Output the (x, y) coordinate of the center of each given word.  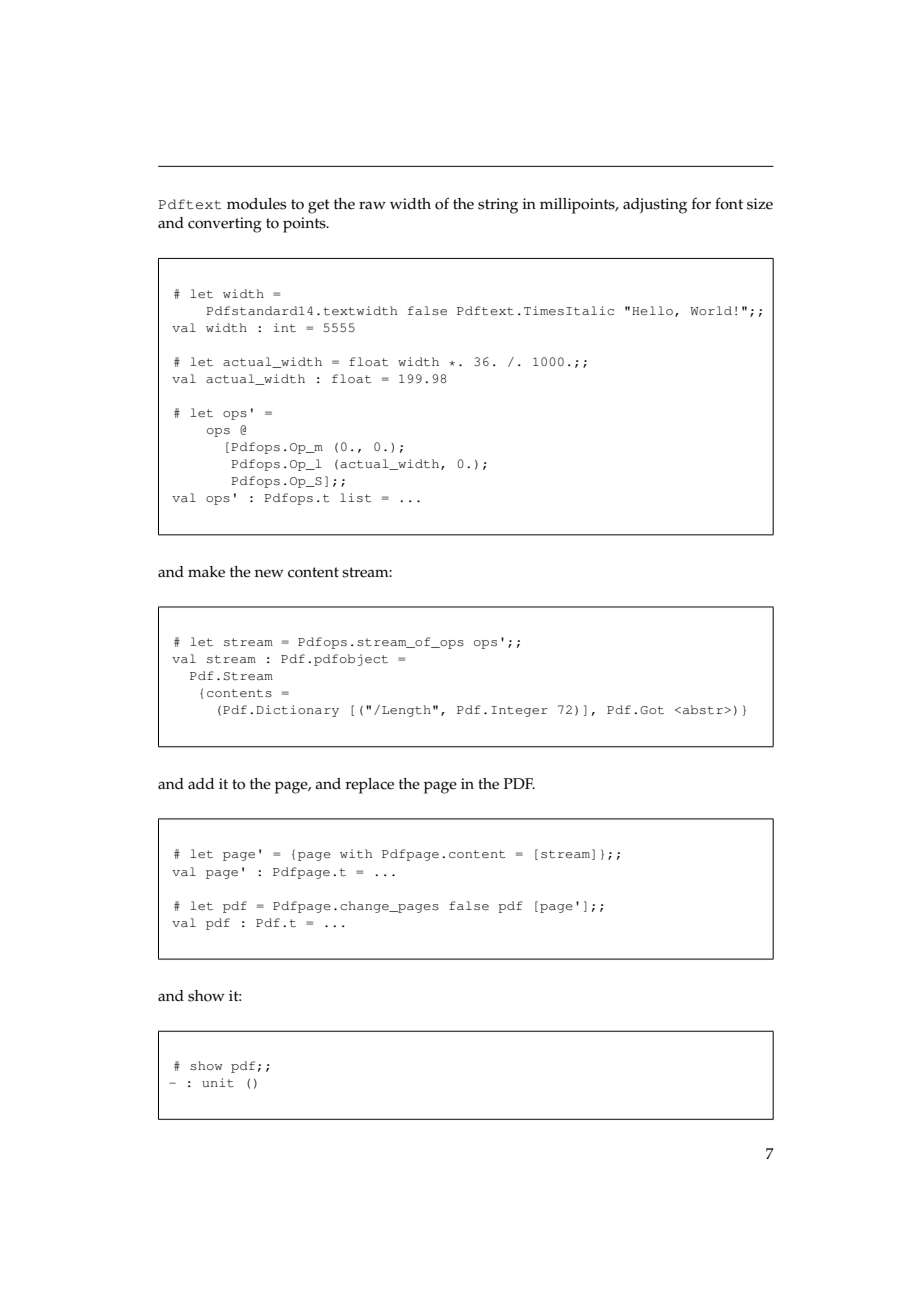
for (701, 204)
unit (218, 1082)
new (269, 573)
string (498, 206)
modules (256, 204)
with (356, 854)
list (355, 498)
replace (369, 786)
